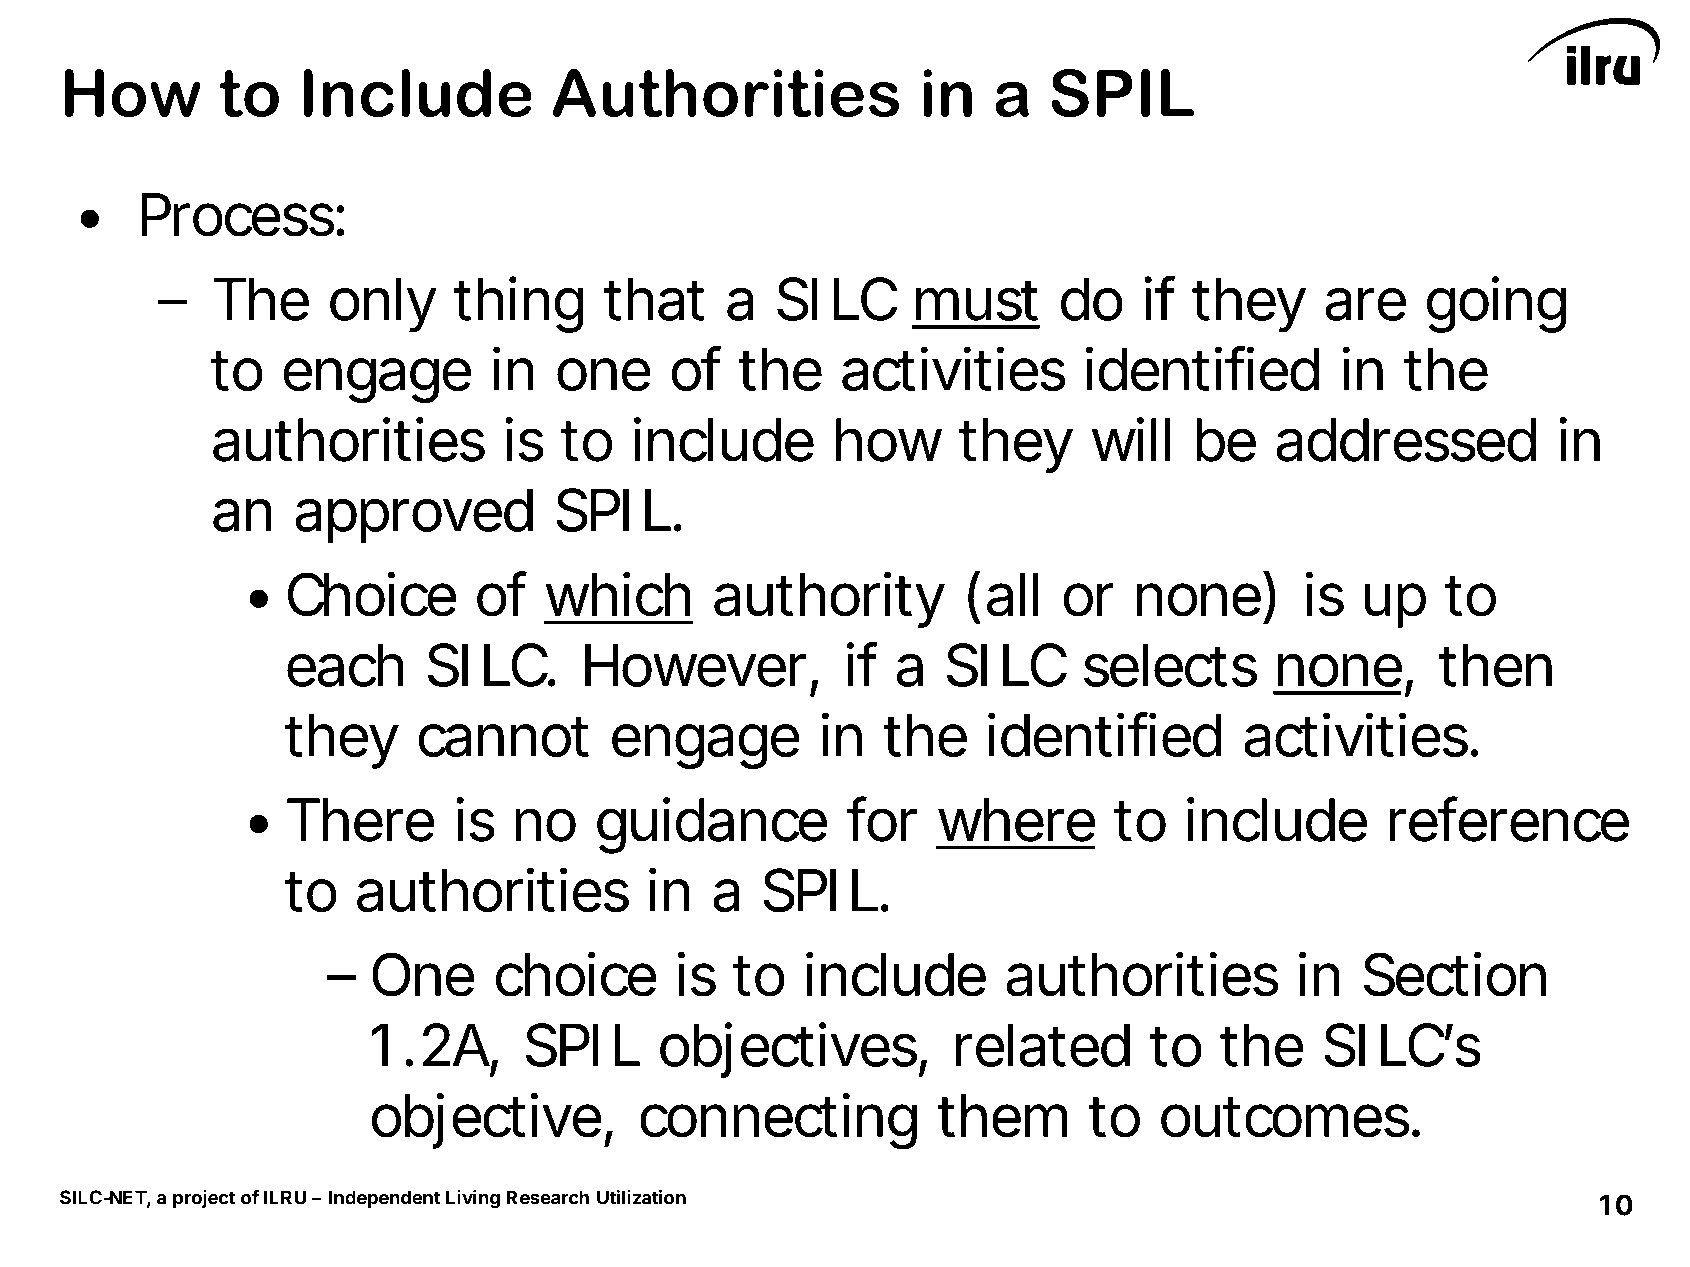 Image resolution: width=1690 pixels, height=1267 pixels. I want to click on will, so click(1131, 439).
